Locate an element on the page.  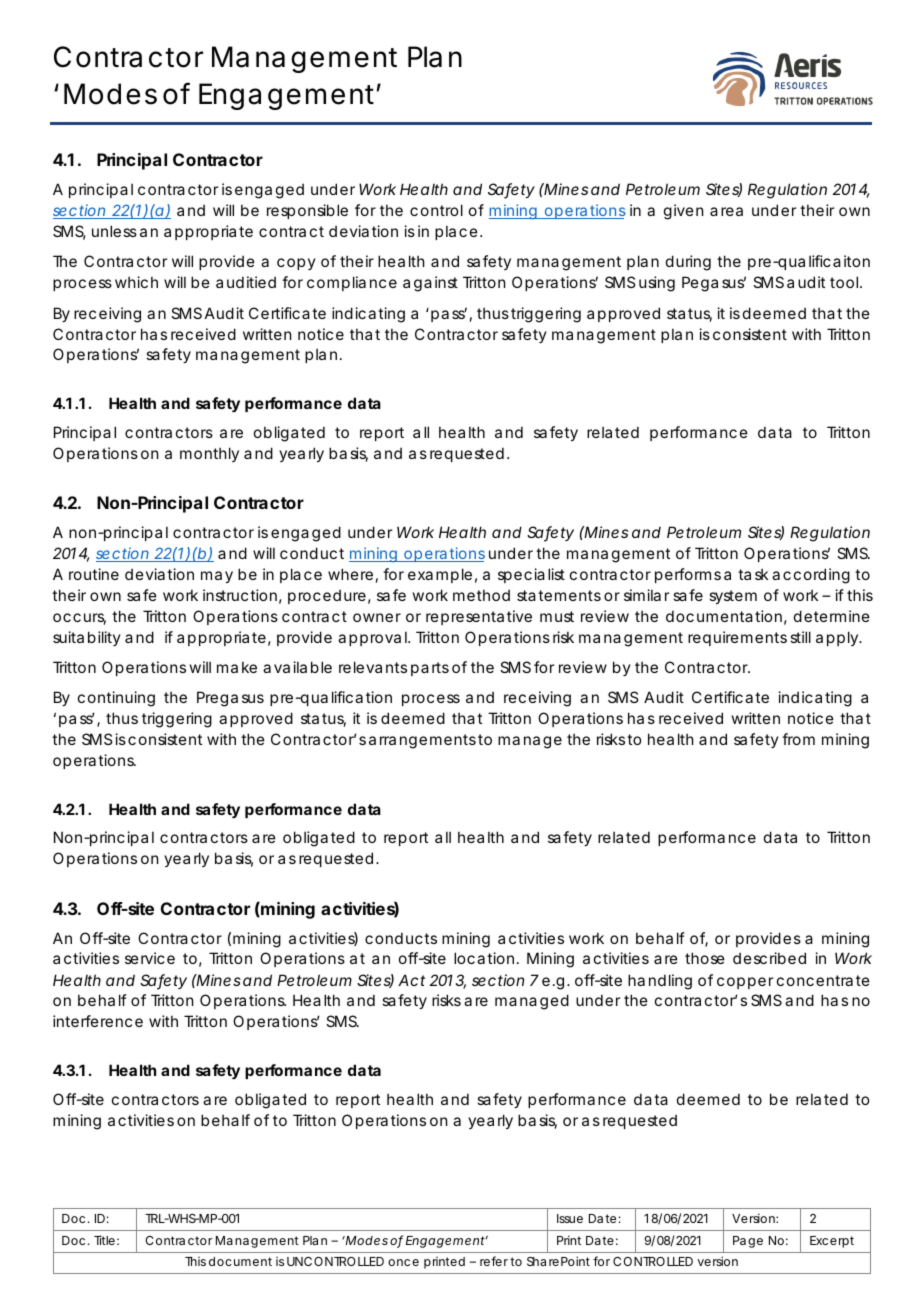
unless is located at coordinates (114, 231).
